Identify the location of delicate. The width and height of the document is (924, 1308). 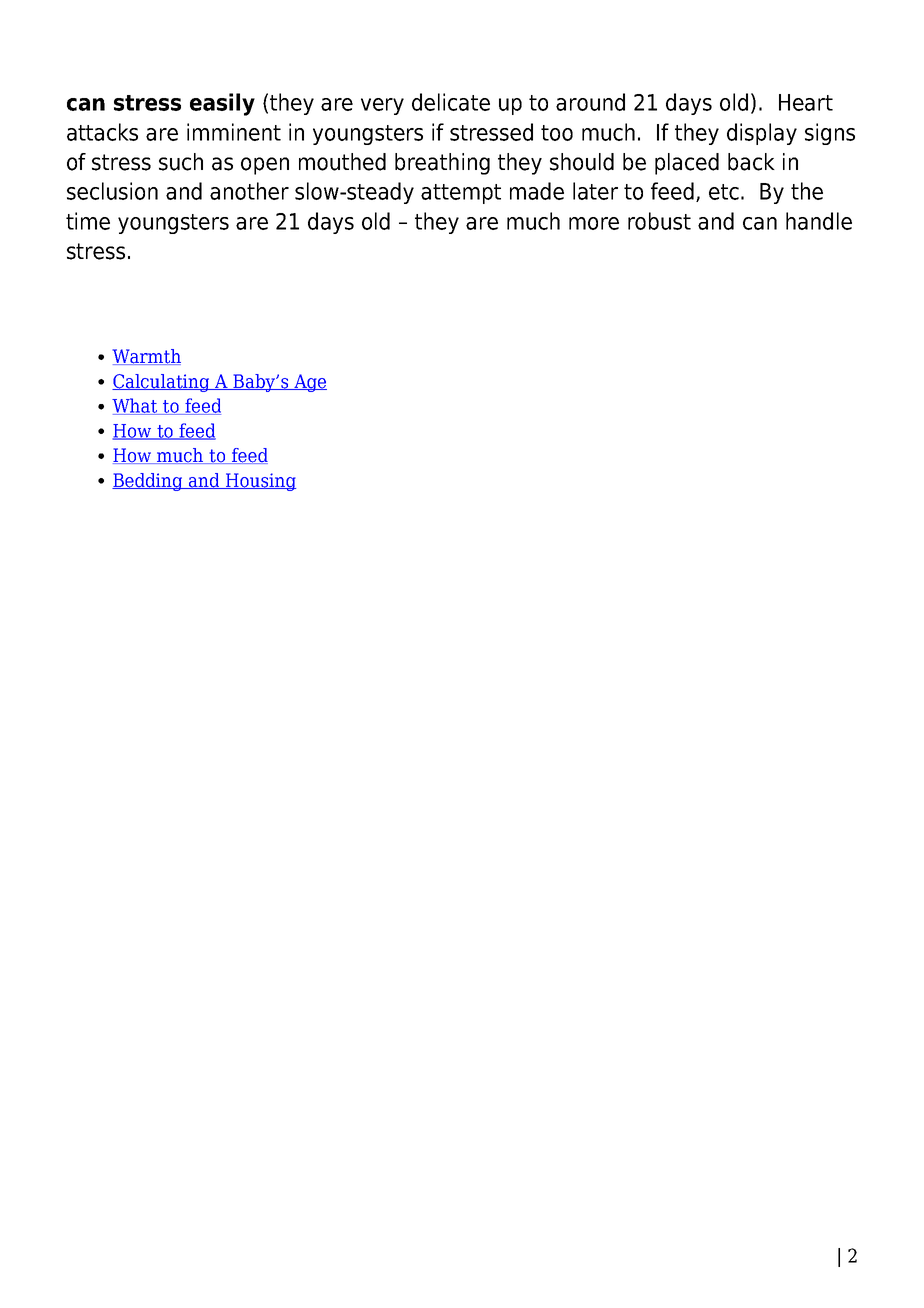
(451, 102).
